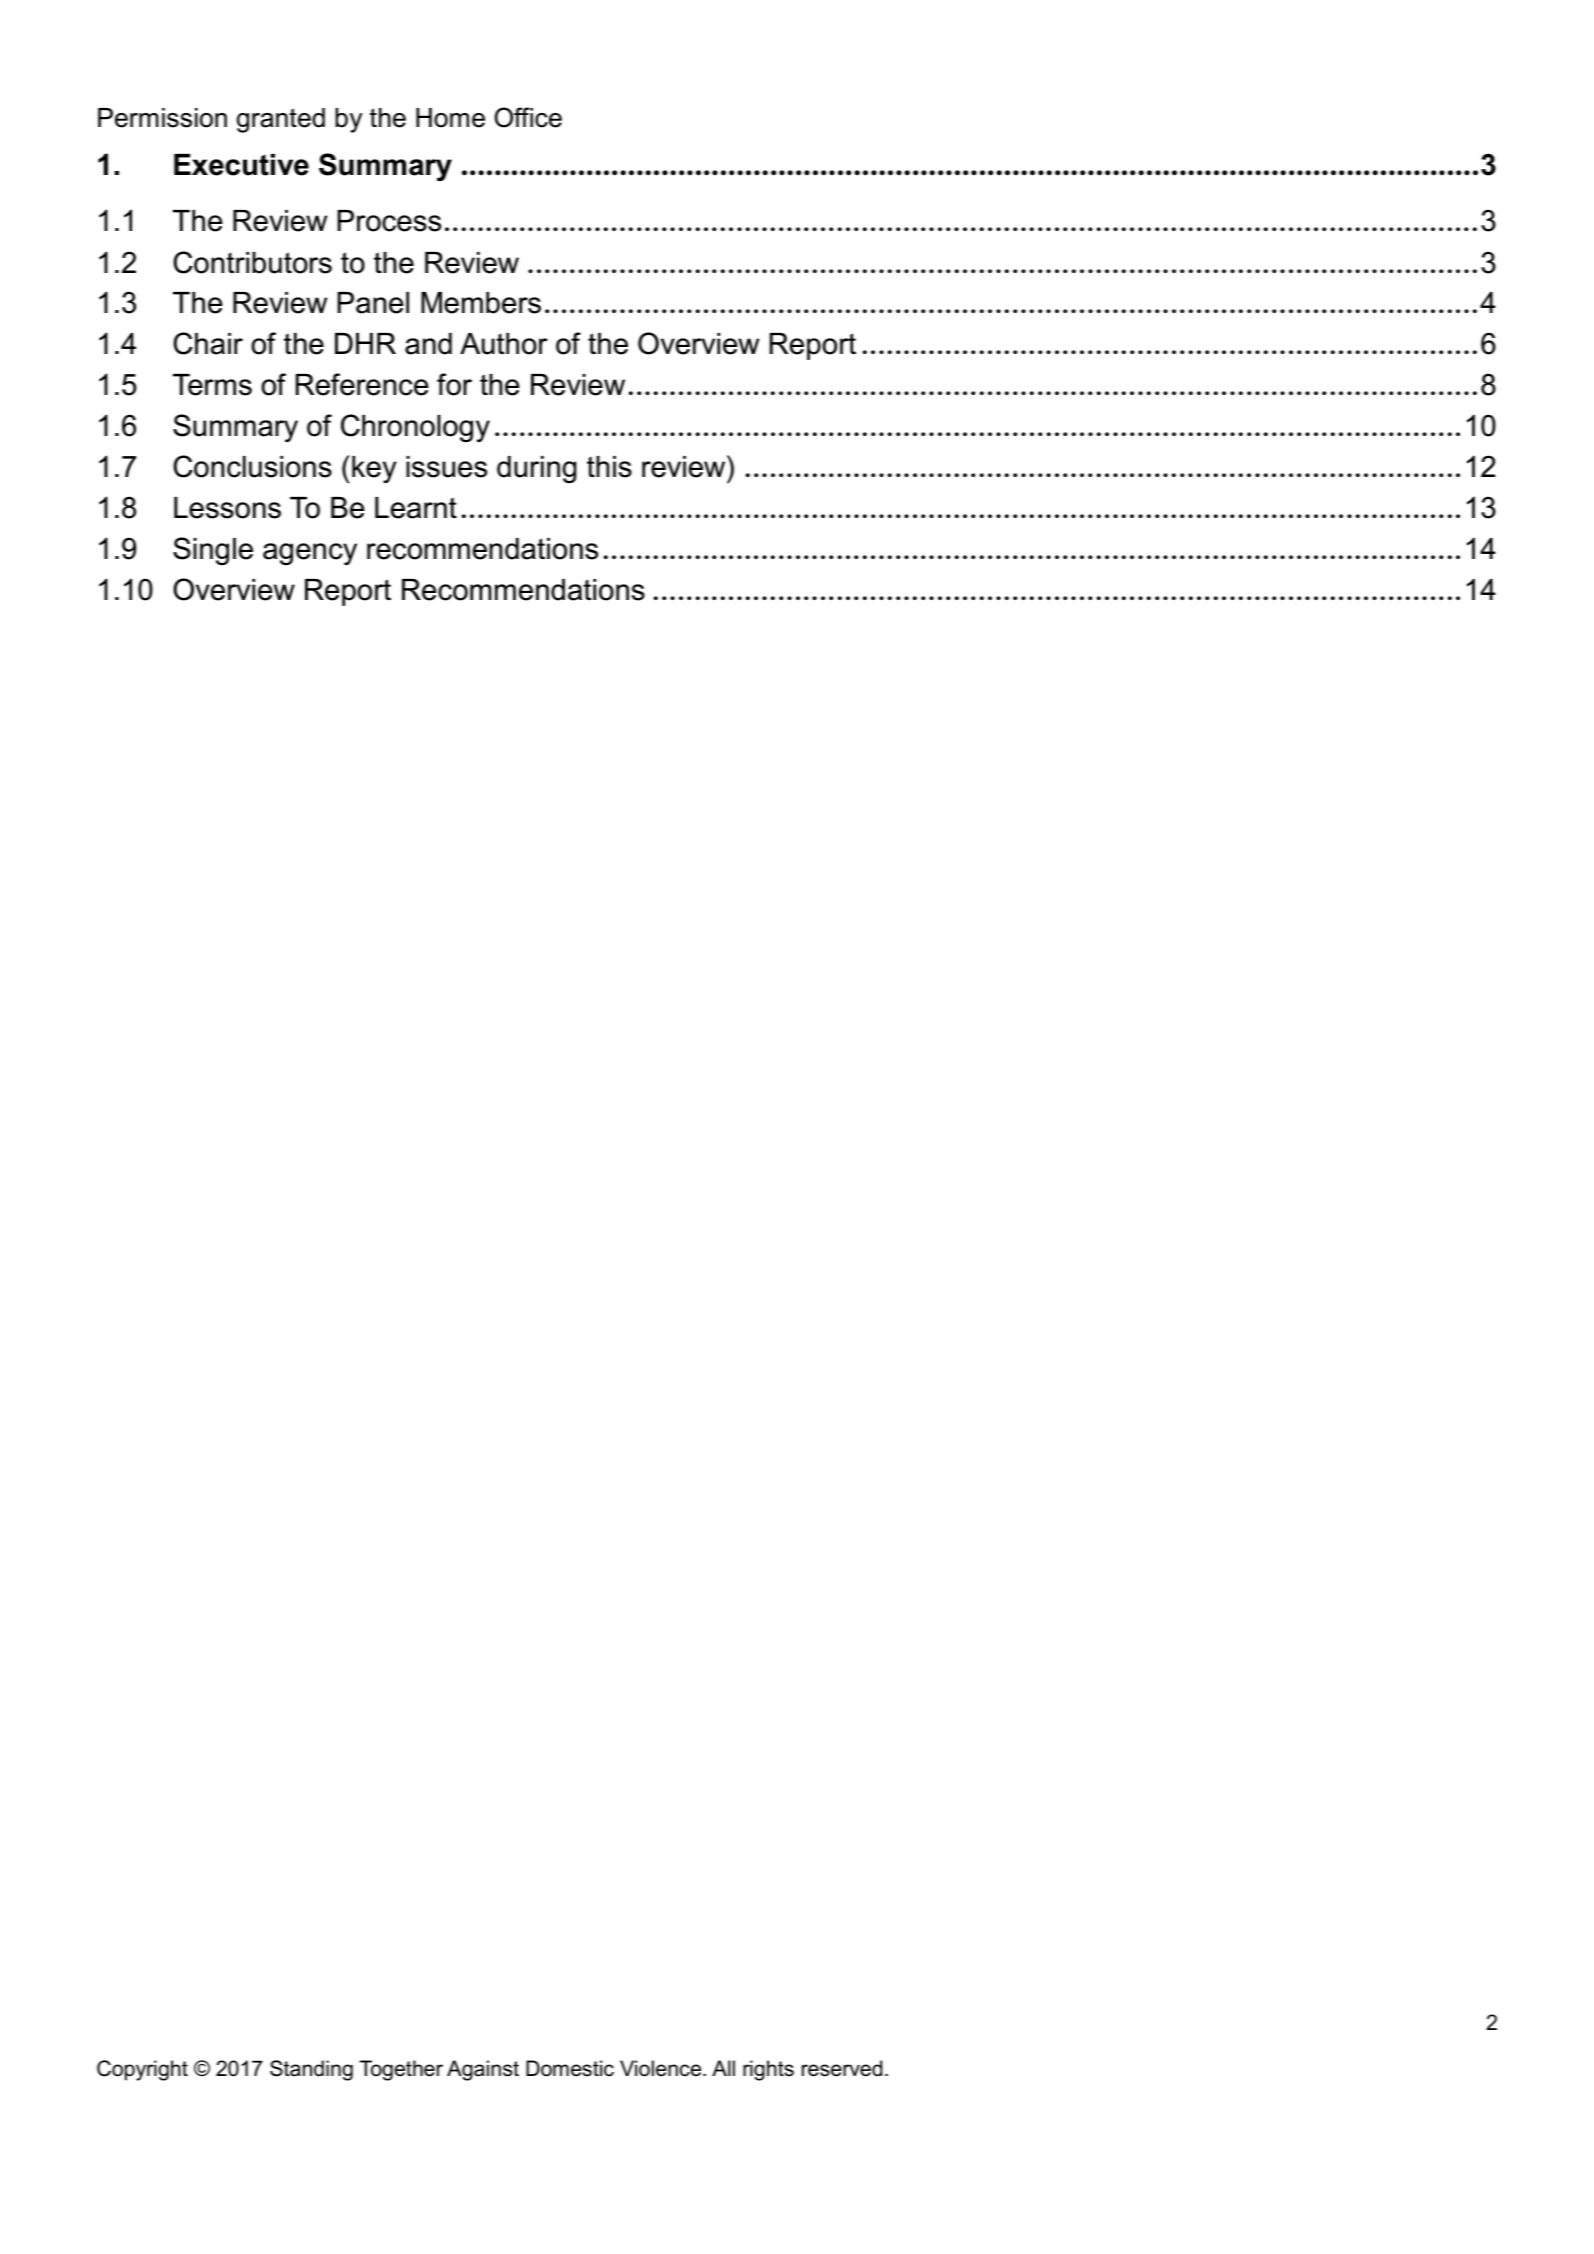  Describe the element at coordinates (311, 2070) in the page. I see `Standing` at that location.
